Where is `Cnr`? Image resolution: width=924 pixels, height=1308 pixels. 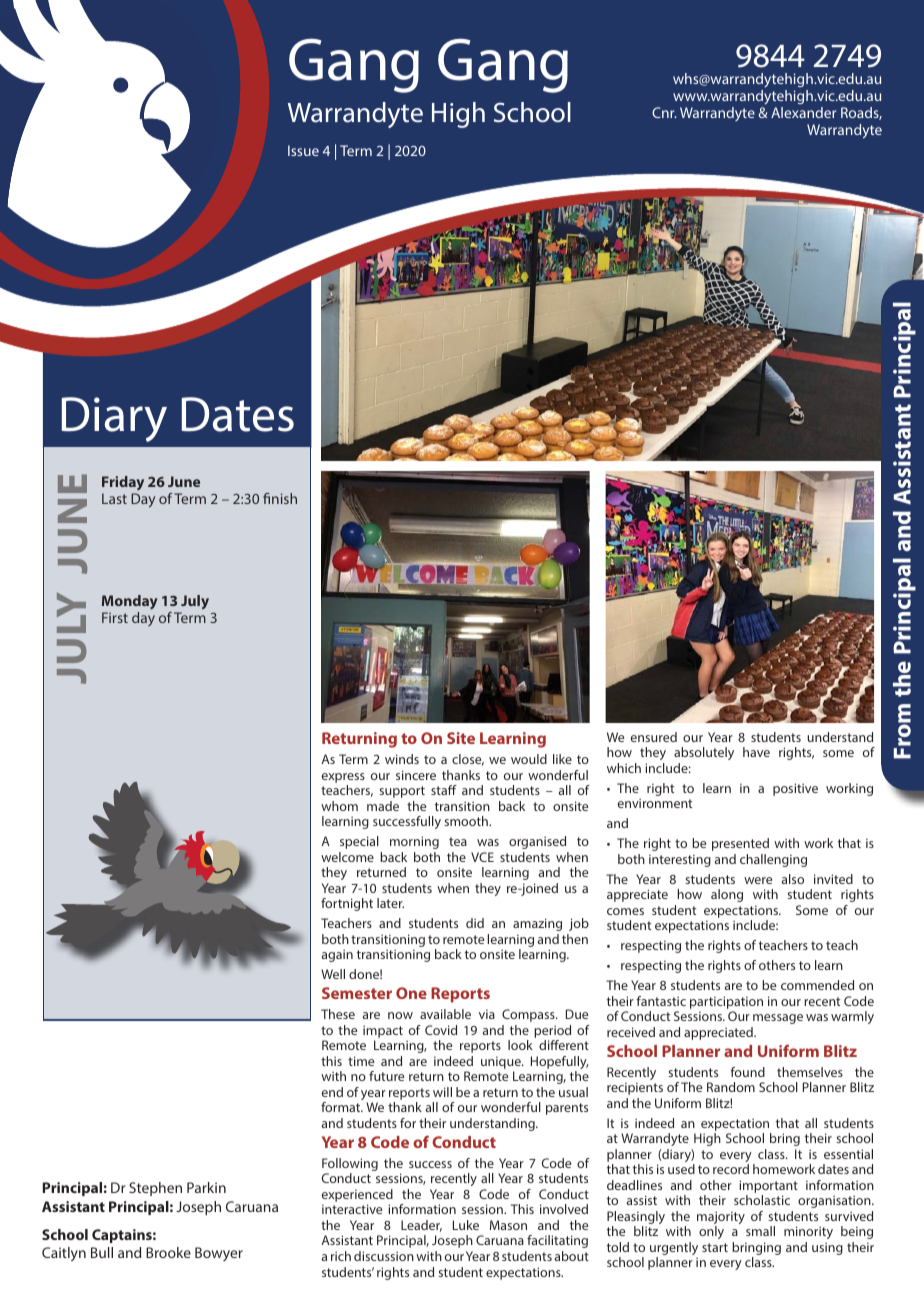
Cnr is located at coordinates (664, 112).
